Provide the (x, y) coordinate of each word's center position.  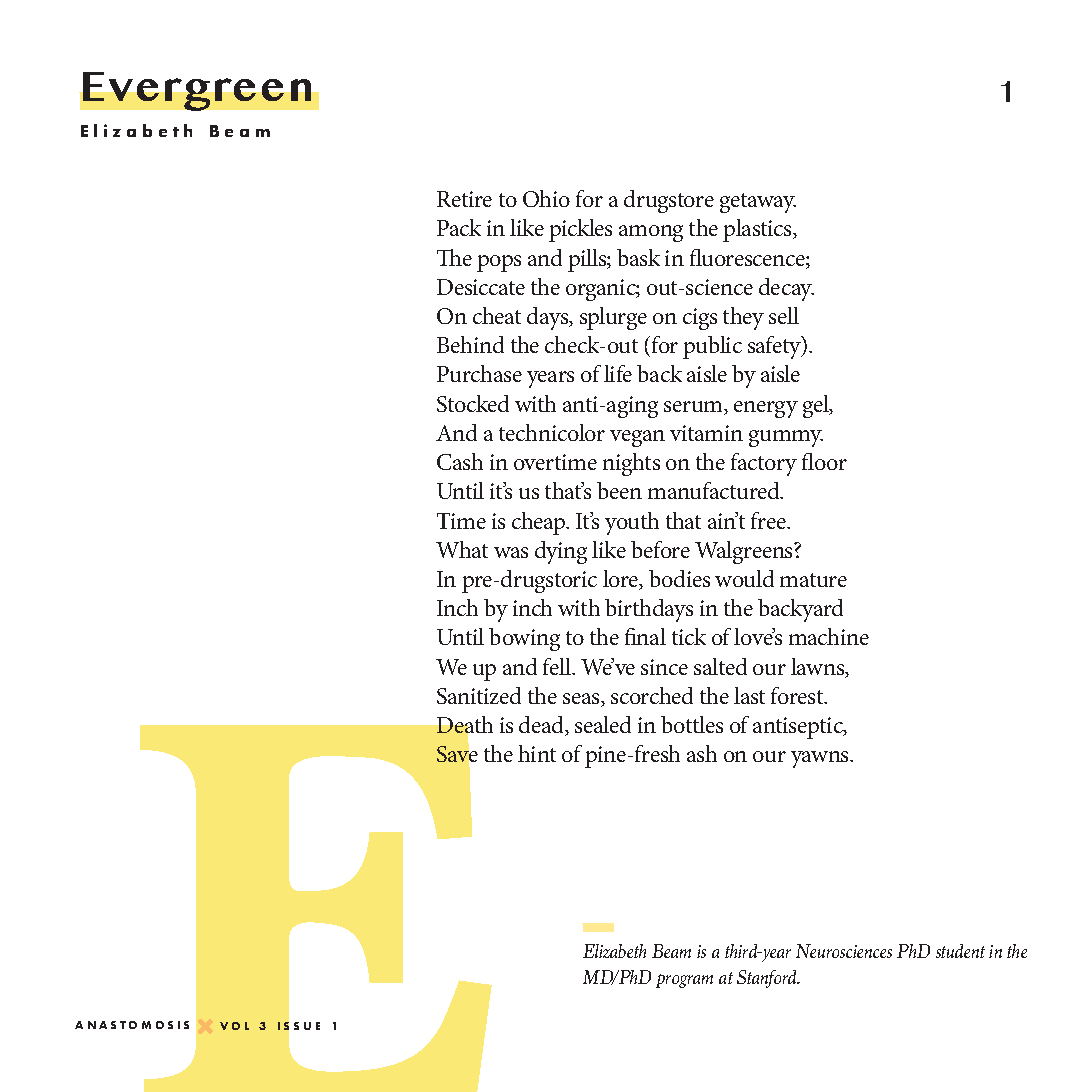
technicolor (552, 432)
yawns (821, 759)
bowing (524, 639)
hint (537, 753)
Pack (459, 227)
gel (817, 406)
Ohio (546, 198)
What (462, 549)
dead (543, 726)
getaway (758, 203)
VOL (234, 1026)
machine (829, 636)
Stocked (473, 403)
